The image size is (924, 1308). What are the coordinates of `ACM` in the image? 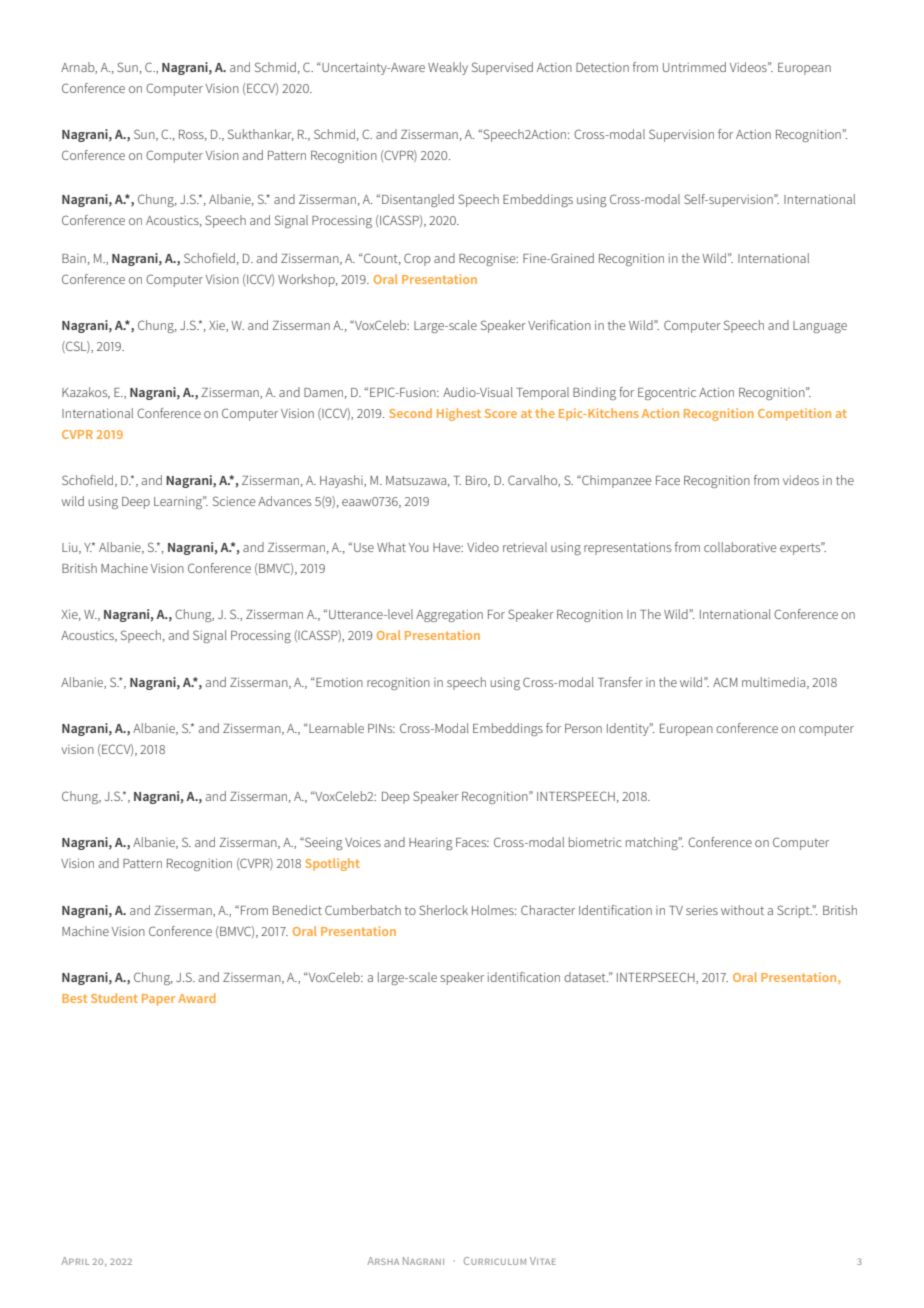 It's located at (725, 682).
